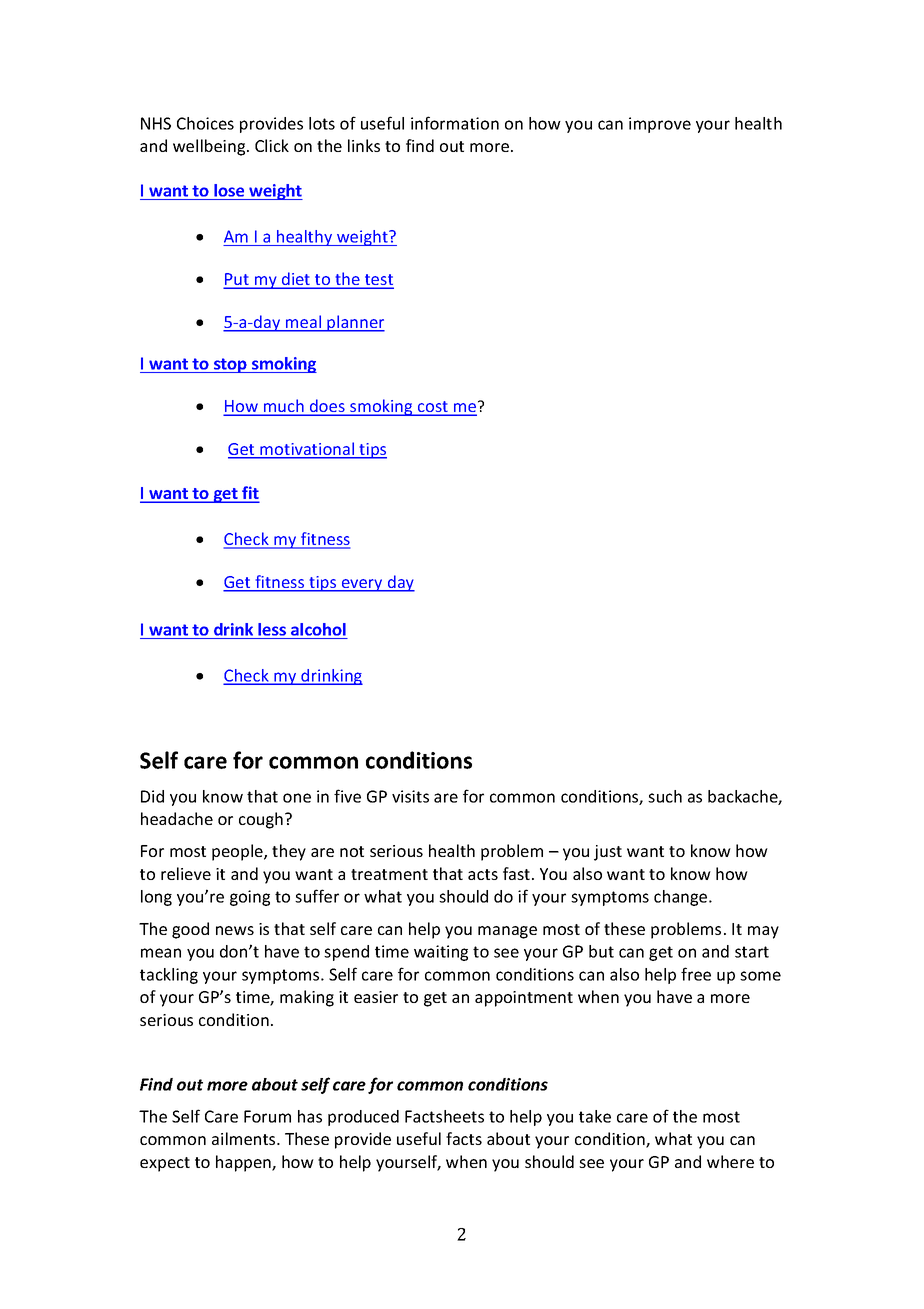 The width and height of the document is (924, 1309). I want to click on cough, so click(261, 820).
